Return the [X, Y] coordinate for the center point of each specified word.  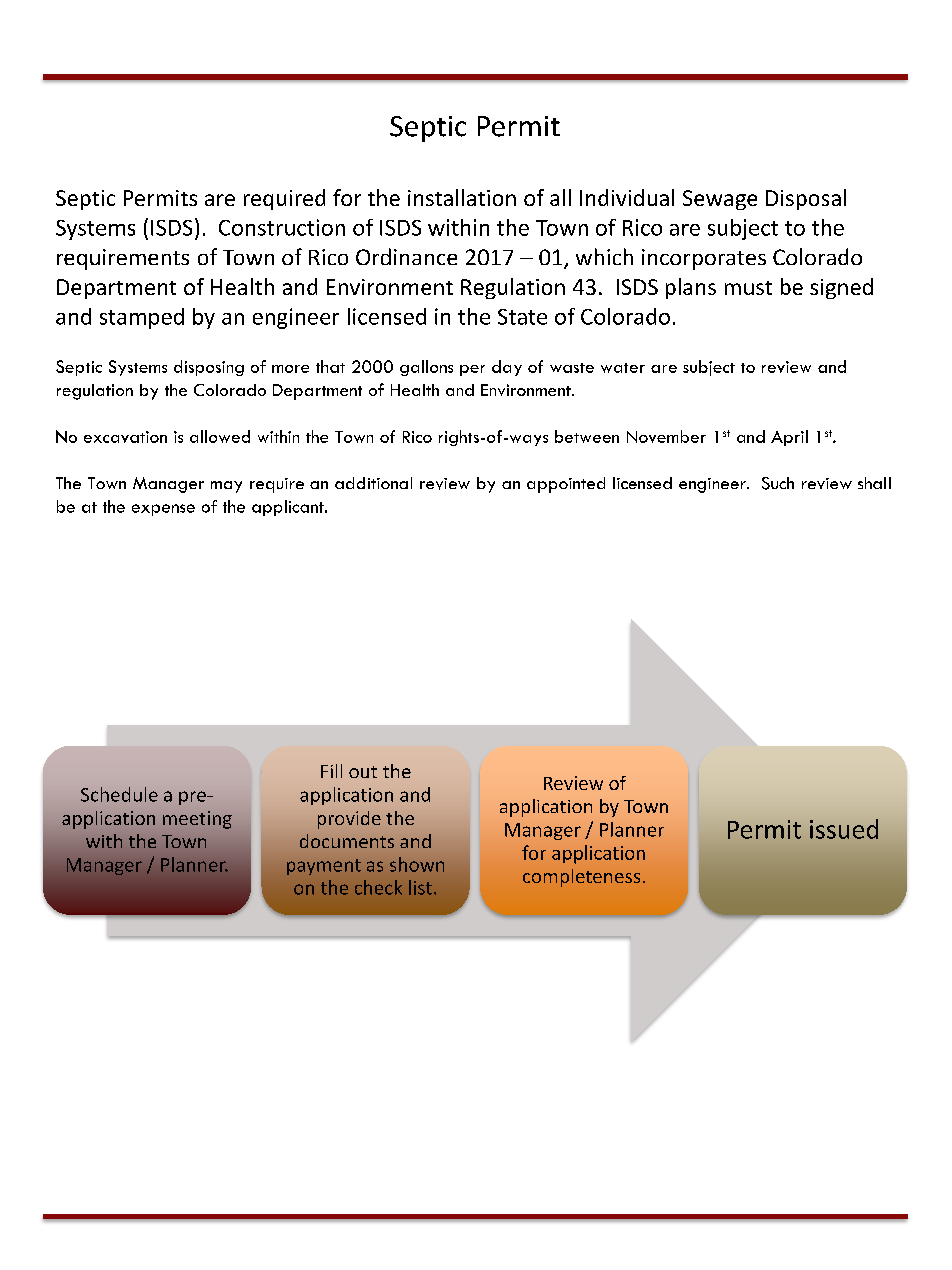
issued [844, 829]
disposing [209, 368]
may [226, 487]
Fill [331, 771]
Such [778, 483]
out [363, 772]
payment [324, 867]
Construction [282, 227]
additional [373, 483]
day [507, 368]
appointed [566, 485]
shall [874, 483]
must [748, 288]
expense [163, 510]
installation [462, 197]
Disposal [806, 199]
